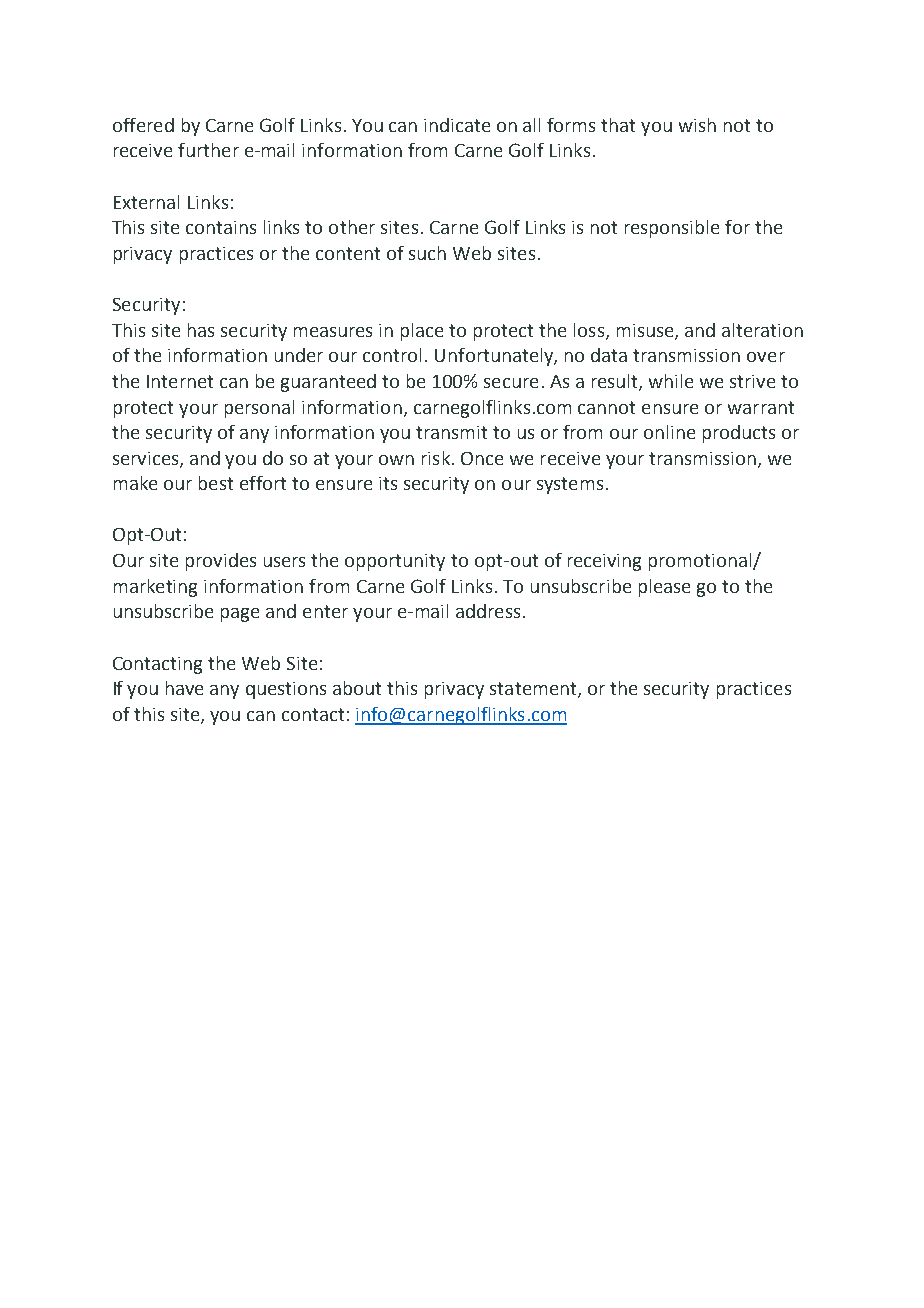 The width and height of the page is (924, 1308). What do you see at coordinates (422, 332) in the page?
I see `place` at bounding box center [422, 332].
